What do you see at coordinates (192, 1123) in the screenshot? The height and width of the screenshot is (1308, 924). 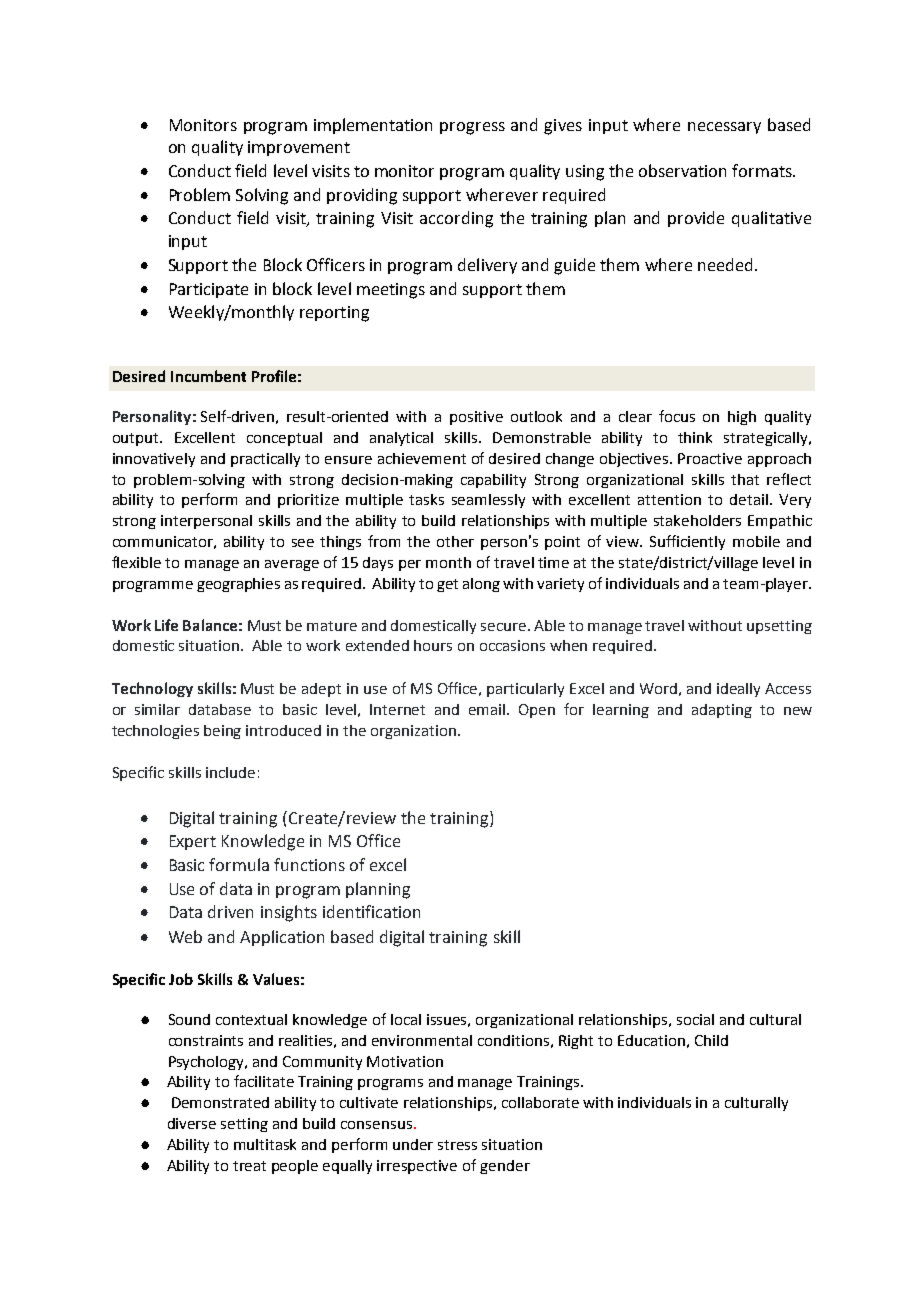 I see `diverse` at bounding box center [192, 1123].
